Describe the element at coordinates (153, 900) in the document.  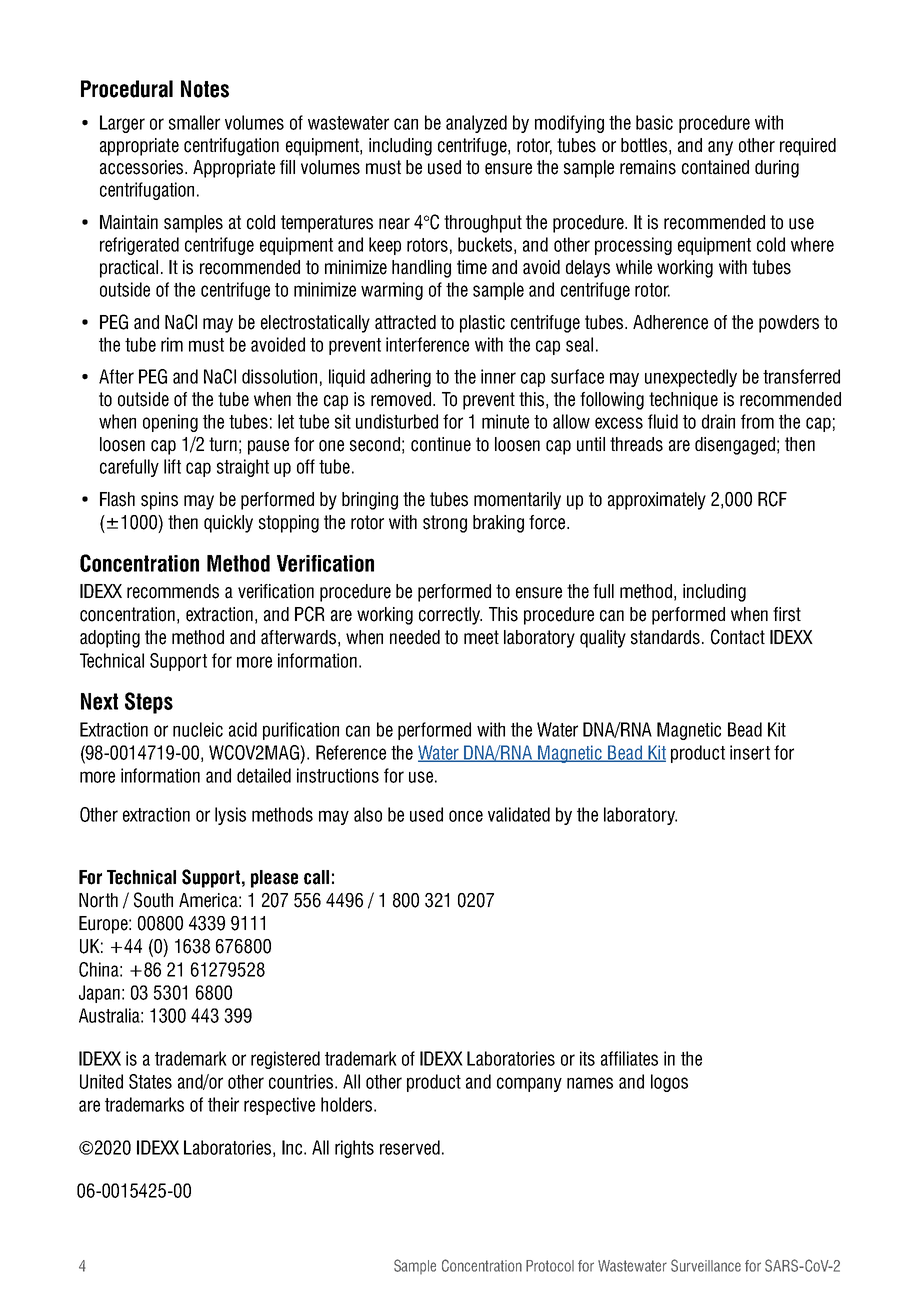
I see `South` at that location.
